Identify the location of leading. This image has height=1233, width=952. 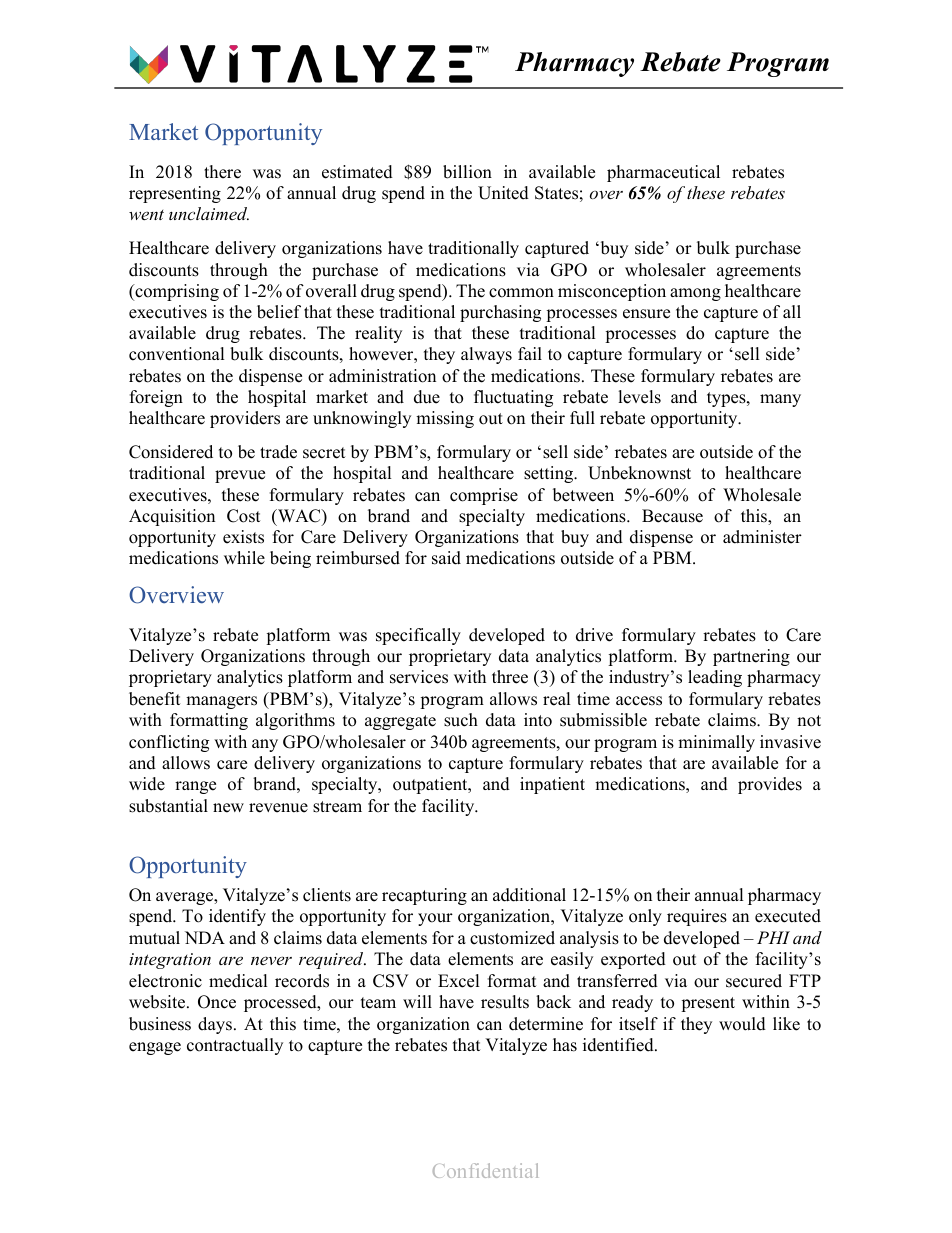
(715, 678).
